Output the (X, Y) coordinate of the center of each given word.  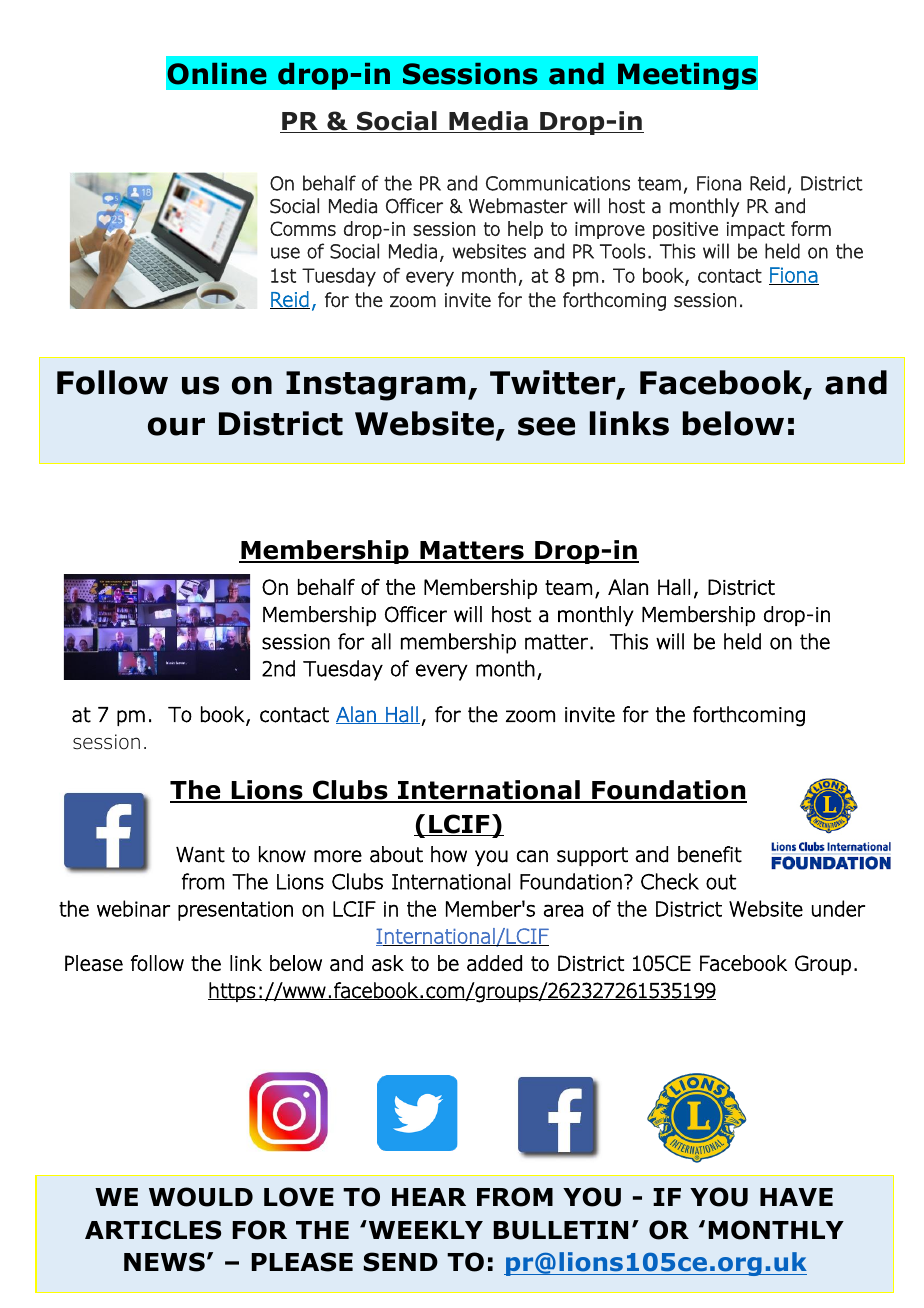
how (449, 854)
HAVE (796, 1197)
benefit (710, 854)
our (176, 426)
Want (200, 855)
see (546, 426)
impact (756, 230)
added (494, 963)
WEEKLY (424, 1229)
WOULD (201, 1197)
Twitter (554, 384)
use (285, 253)
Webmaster (518, 206)
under (838, 908)
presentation (235, 911)
